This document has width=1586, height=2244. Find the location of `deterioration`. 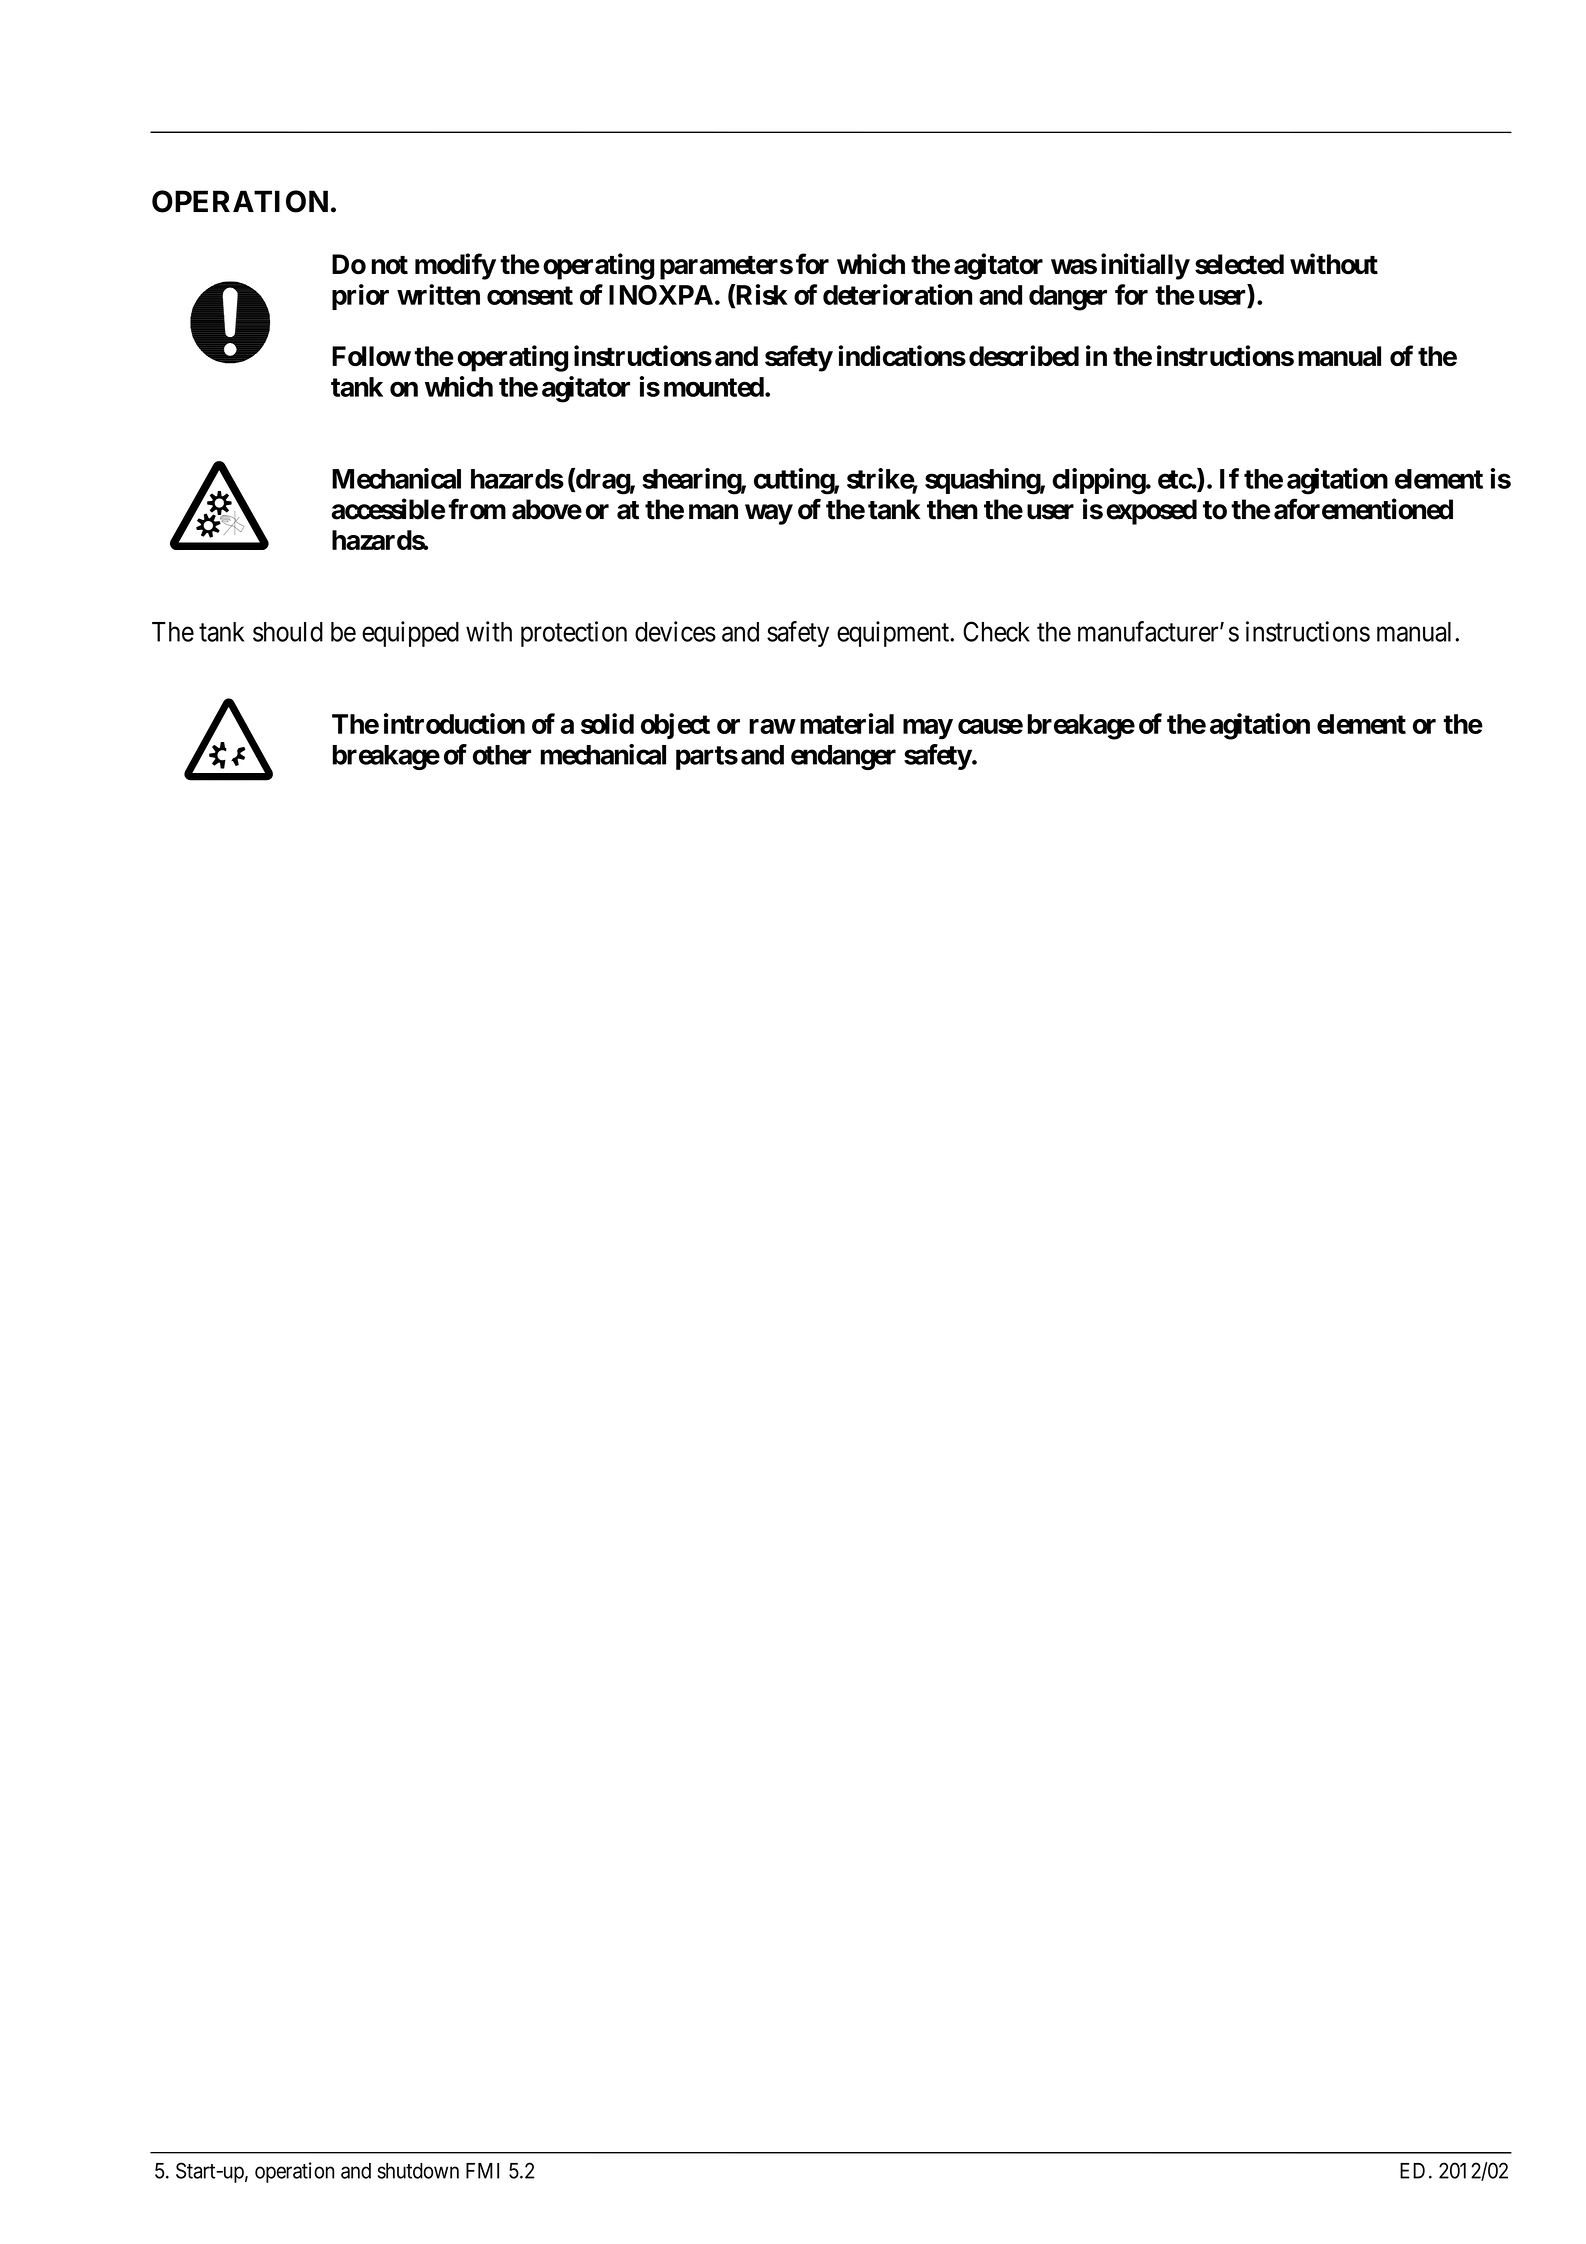

deterioration is located at coordinates (897, 294).
